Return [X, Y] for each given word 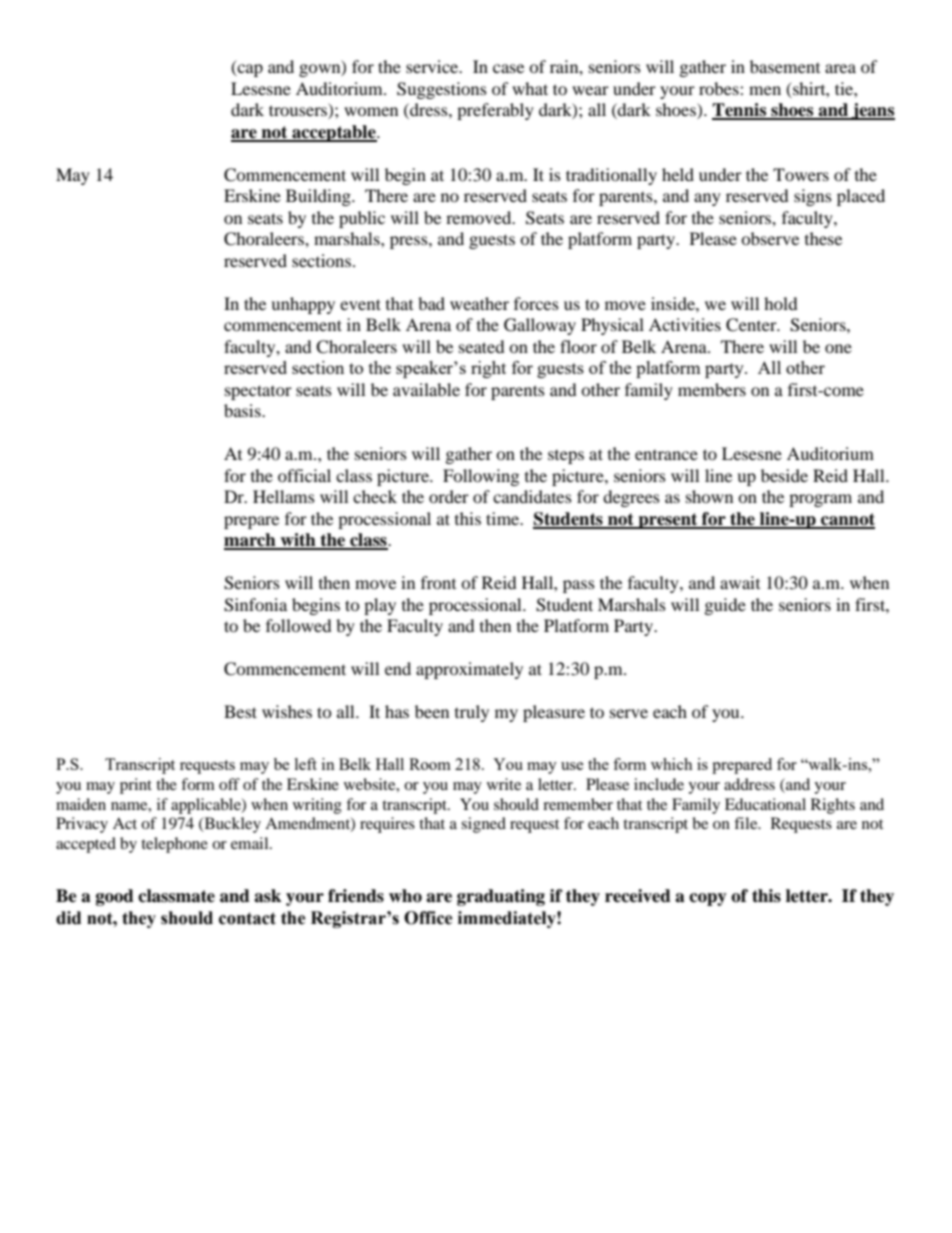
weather [479, 303]
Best [240, 711]
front [438, 582]
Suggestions [442, 90]
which [672, 764]
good [115, 897]
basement [785, 66]
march [251, 541]
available [426, 389]
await [740, 582]
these [823, 238]
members [712, 389]
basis [243, 410]
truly [472, 713]
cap [249, 70]
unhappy [303, 305]
